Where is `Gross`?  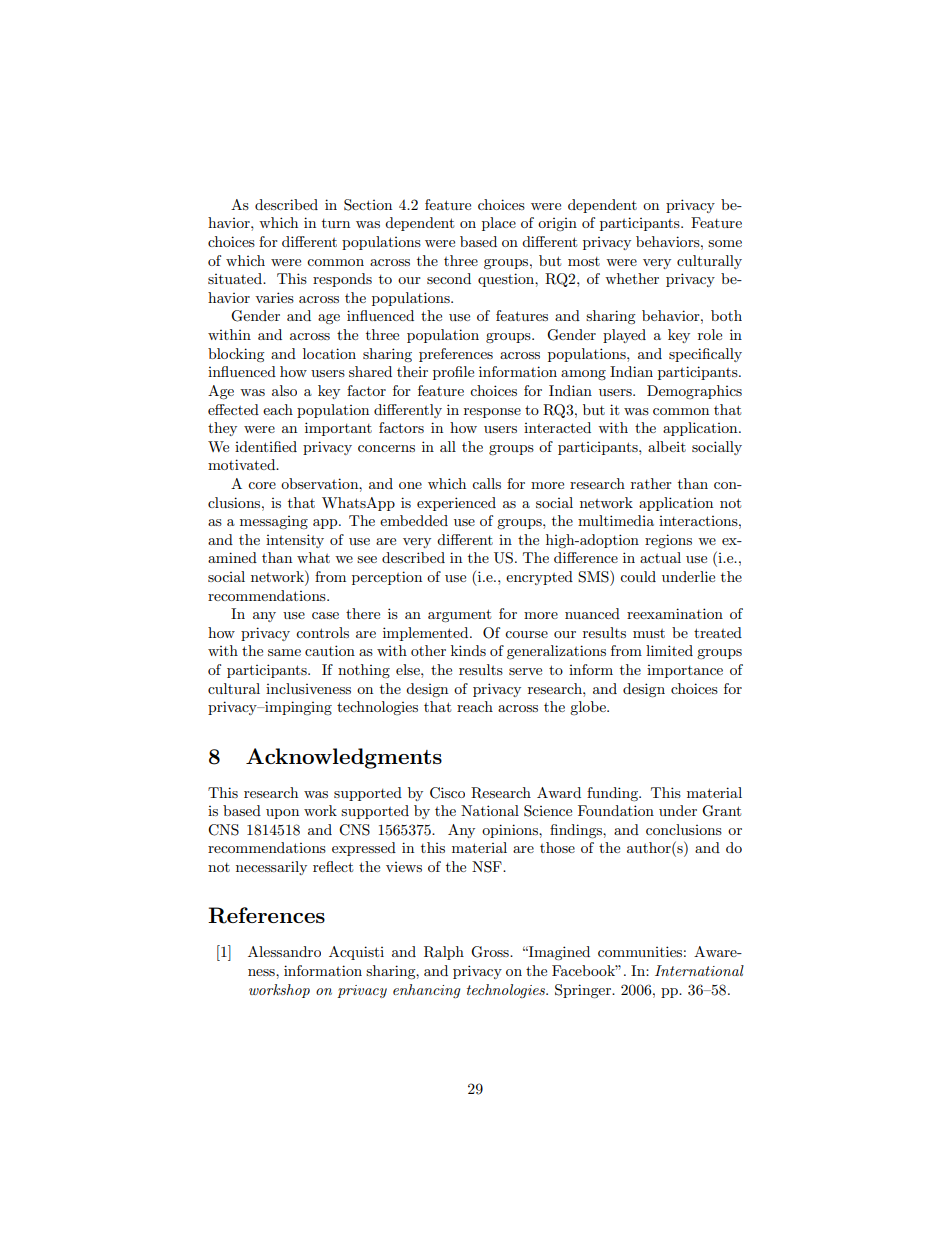 Gross is located at coordinates (491, 952).
